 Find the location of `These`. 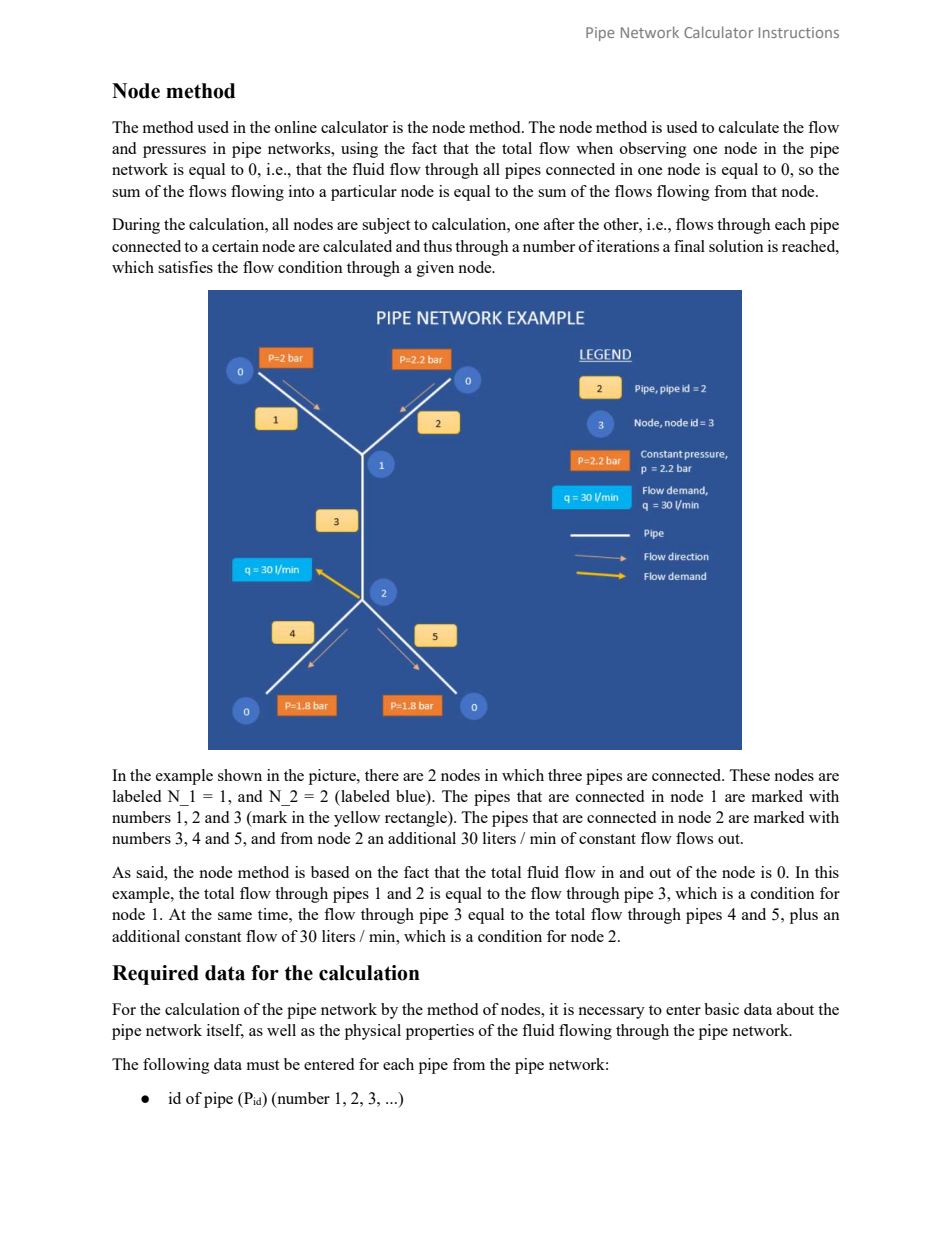

These is located at coordinates (749, 775).
